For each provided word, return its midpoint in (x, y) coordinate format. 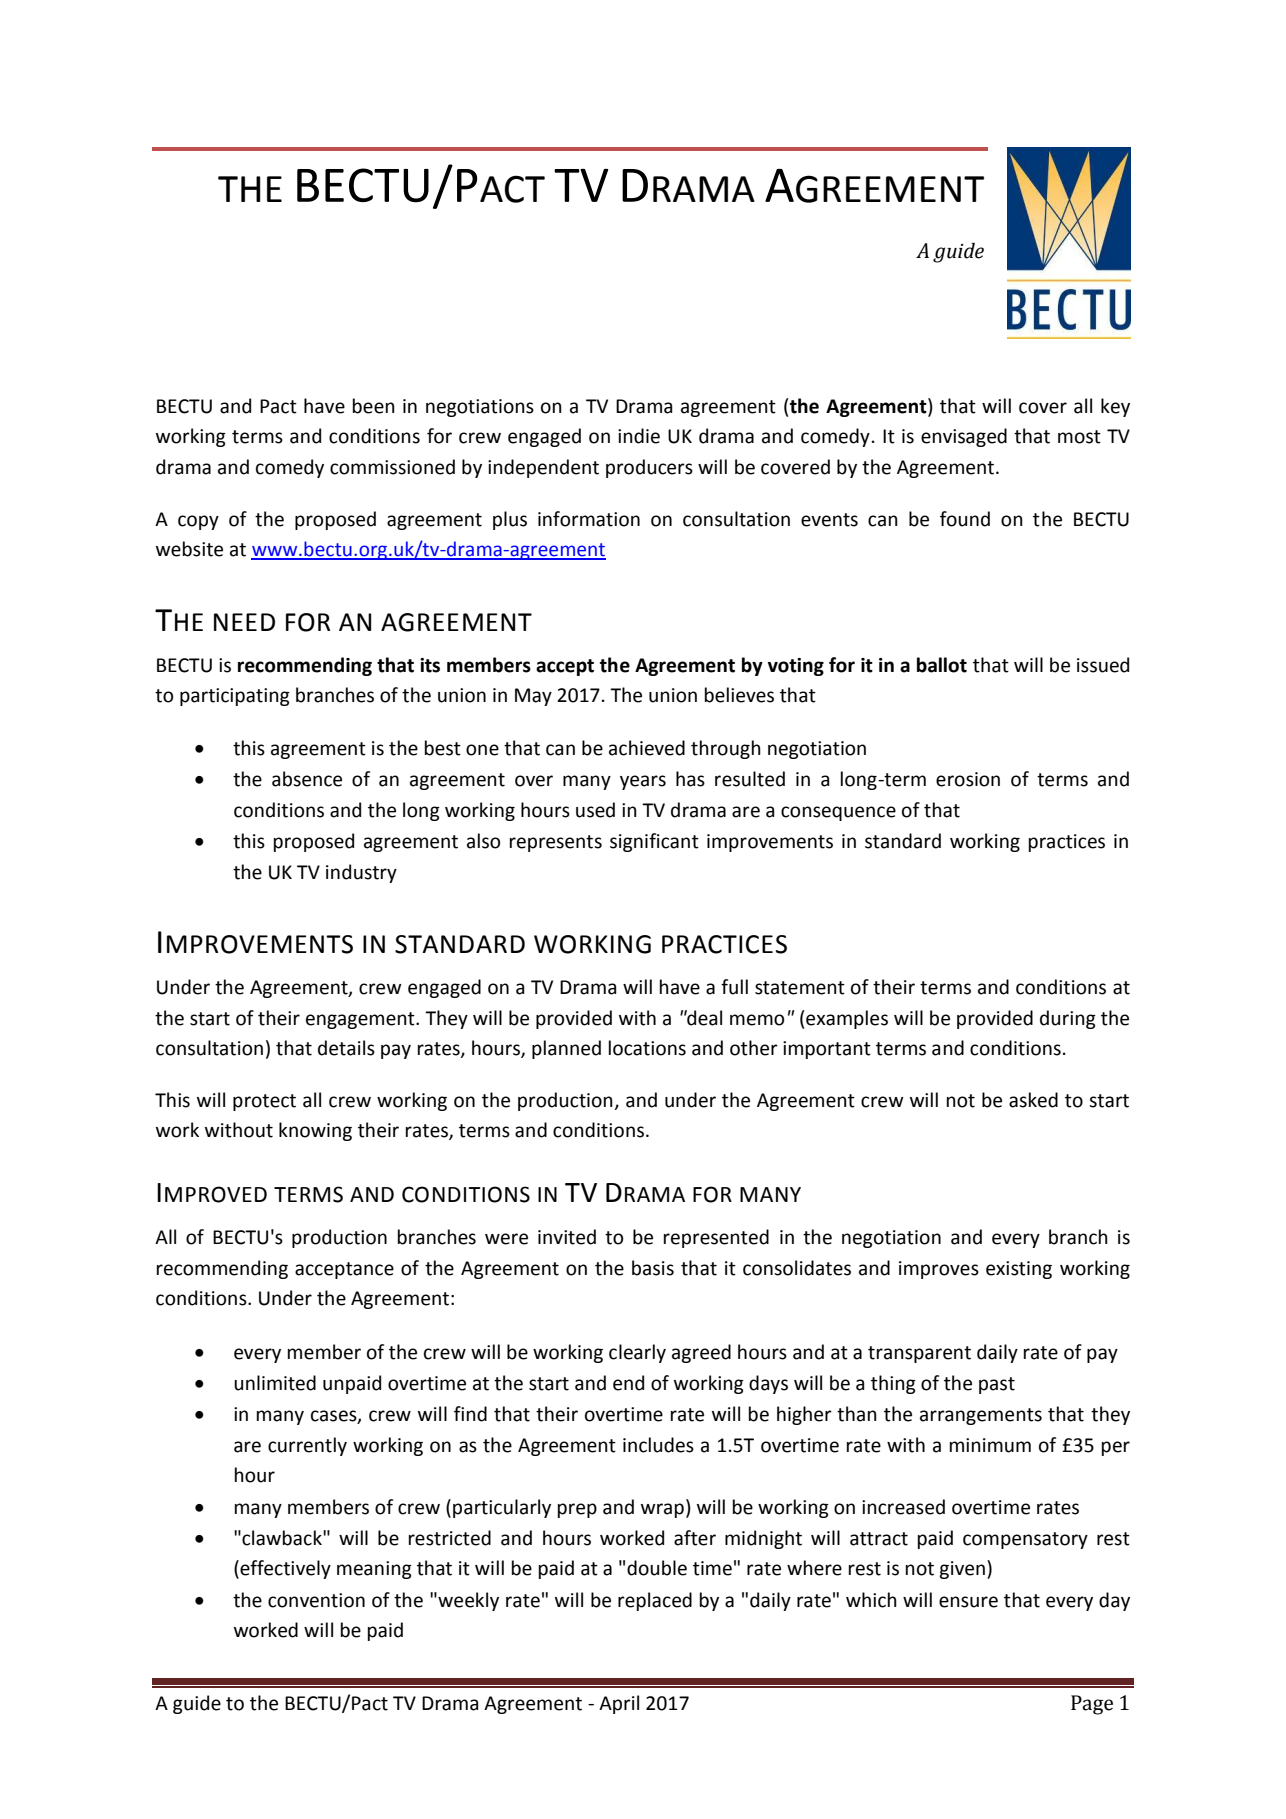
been (374, 406)
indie (639, 436)
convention (316, 1600)
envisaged (964, 437)
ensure (968, 1602)
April (619, 1704)
